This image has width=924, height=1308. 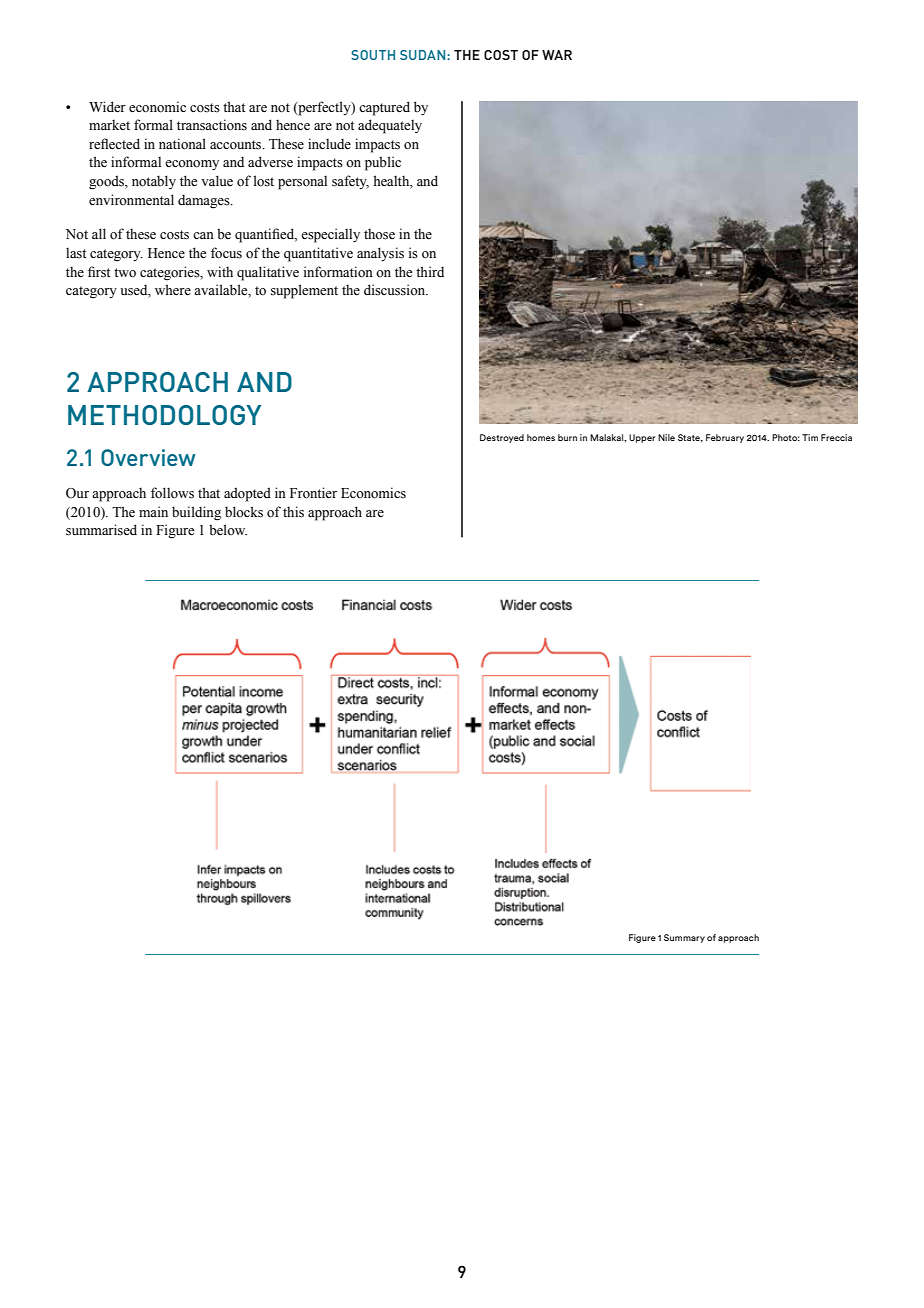 What do you see at coordinates (684, 938) in the image?
I see `Summary` at bounding box center [684, 938].
